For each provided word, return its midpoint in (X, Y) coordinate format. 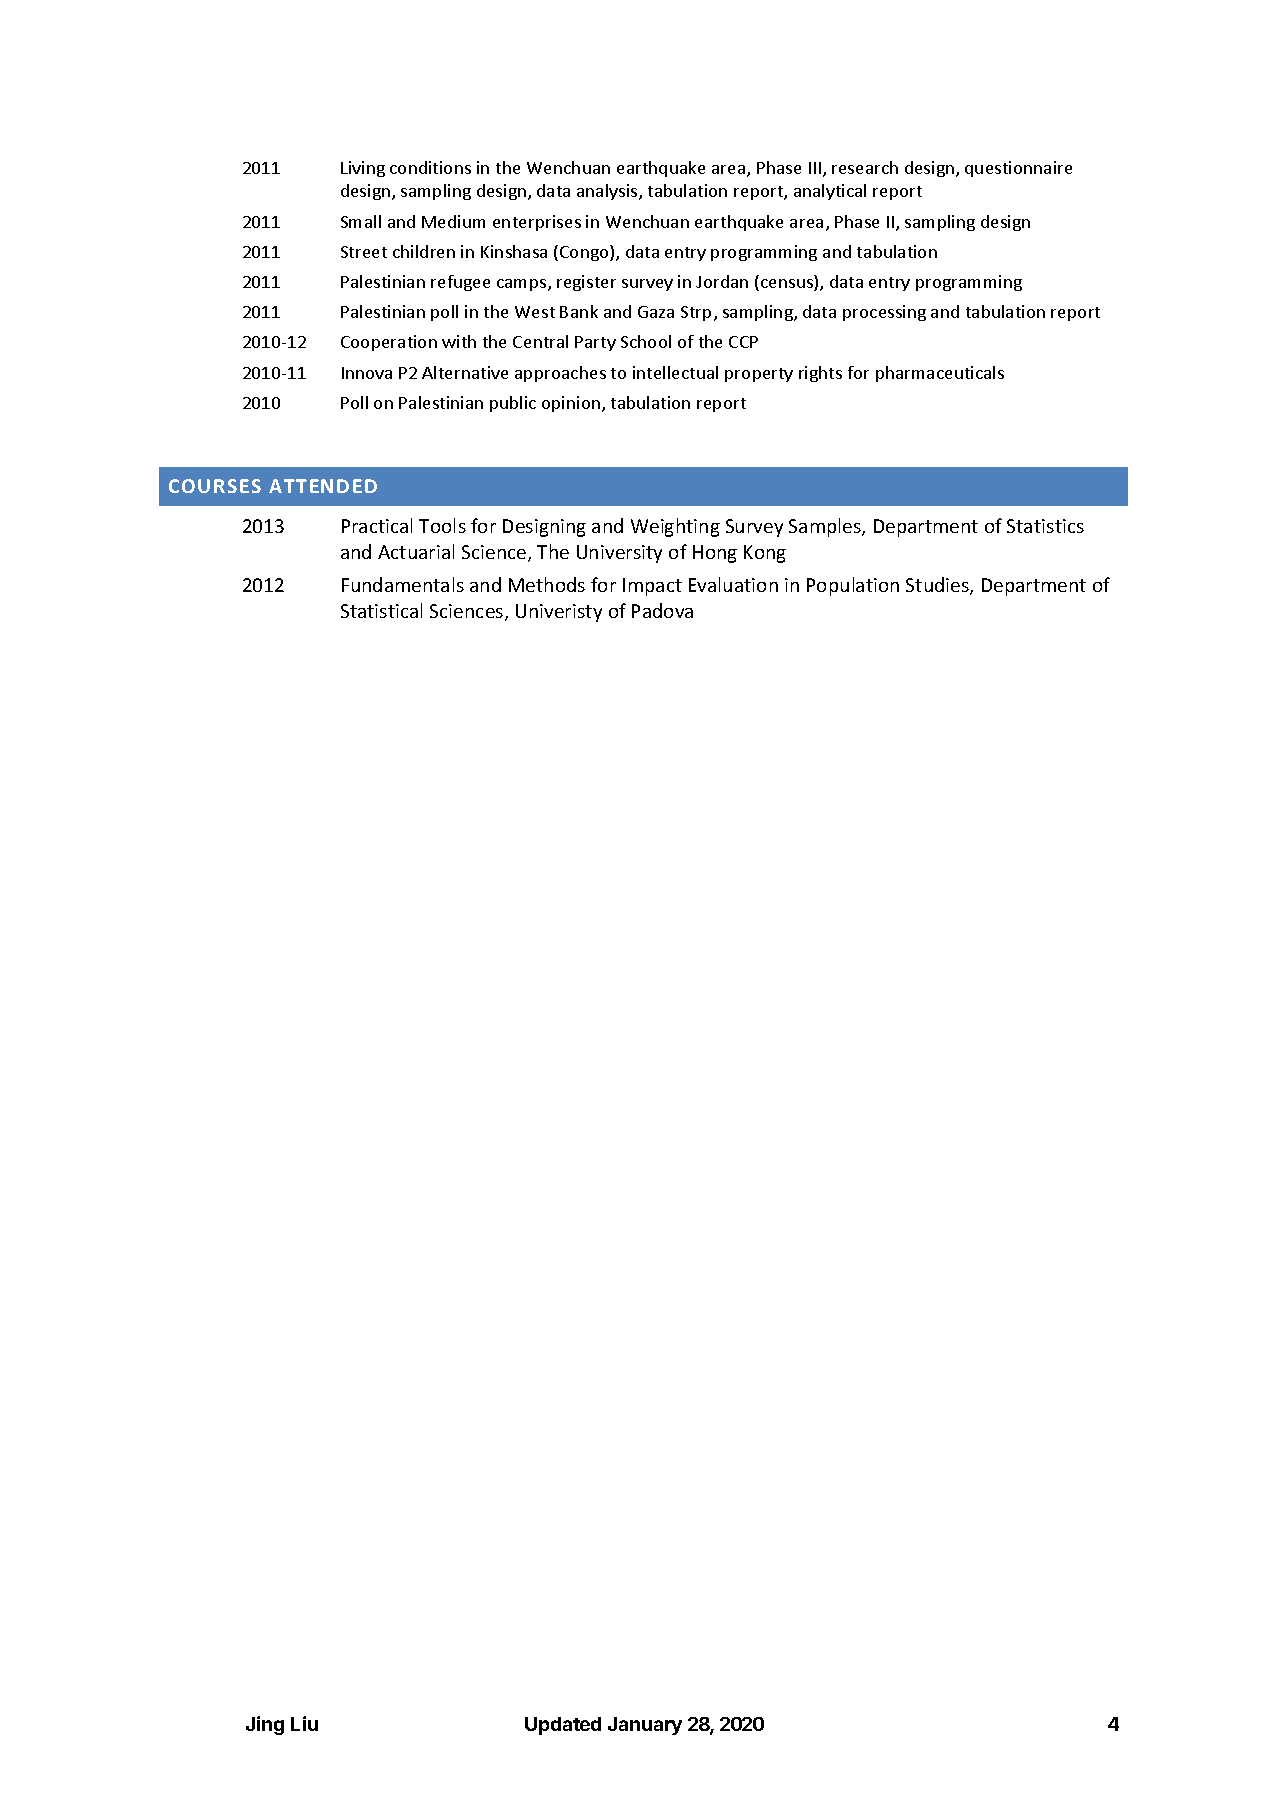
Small (361, 221)
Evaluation (733, 584)
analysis (608, 192)
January (645, 1726)
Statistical (381, 610)
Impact (652, 587)
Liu (304, 1723)
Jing (265, 1725)
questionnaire (1018, 169)
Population (853, 586)
